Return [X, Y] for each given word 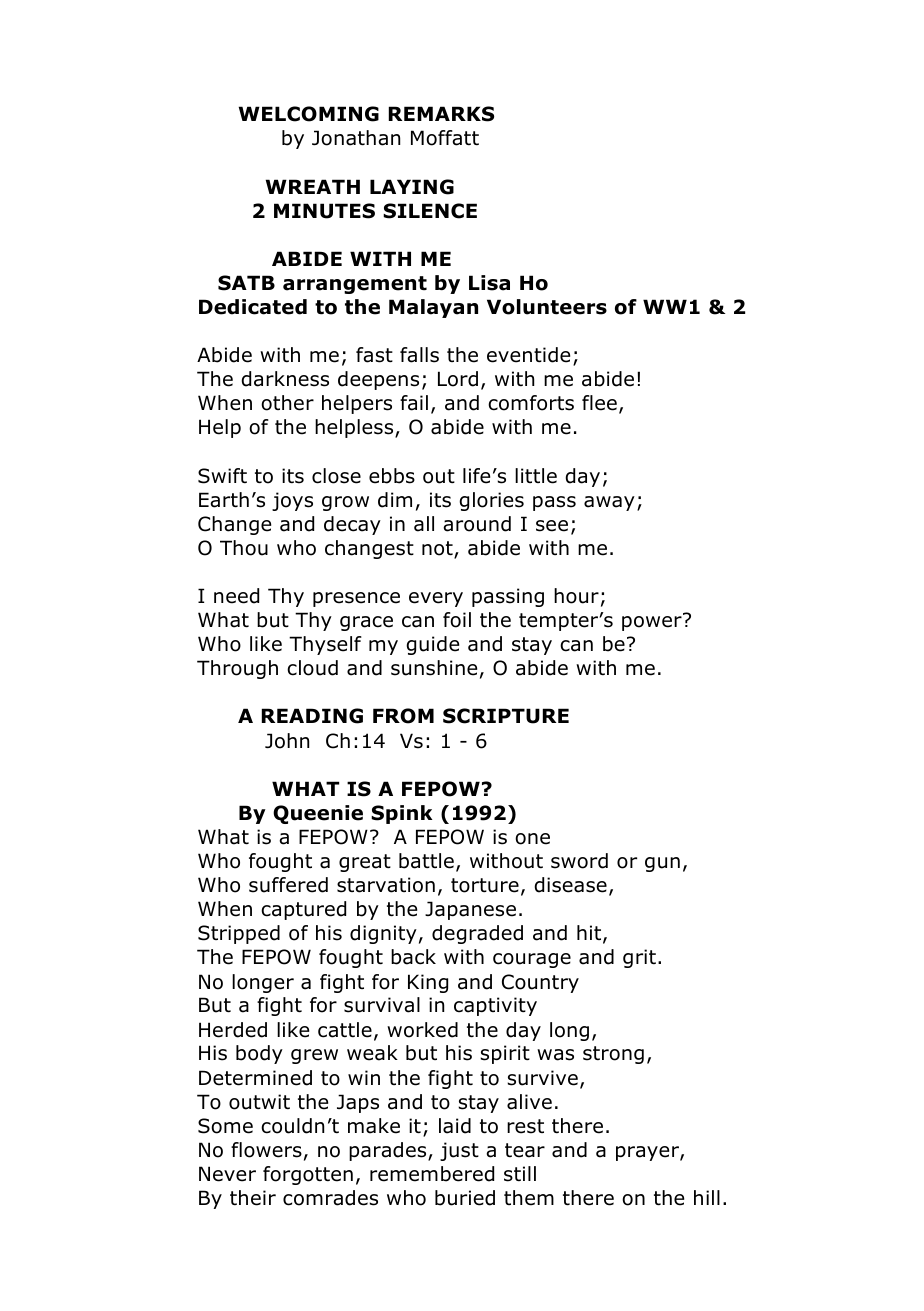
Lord [458, 379]
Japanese [470, 910]
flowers [266, 1150]
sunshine [434, 668]
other [287, 403]
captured [303, 910]
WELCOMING [309, 114]
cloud [312, 668]
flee [599, 403]
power [653, 622]
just [459, 1151]
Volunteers [547, 307]
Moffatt [445, 138]
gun [662, 864]
